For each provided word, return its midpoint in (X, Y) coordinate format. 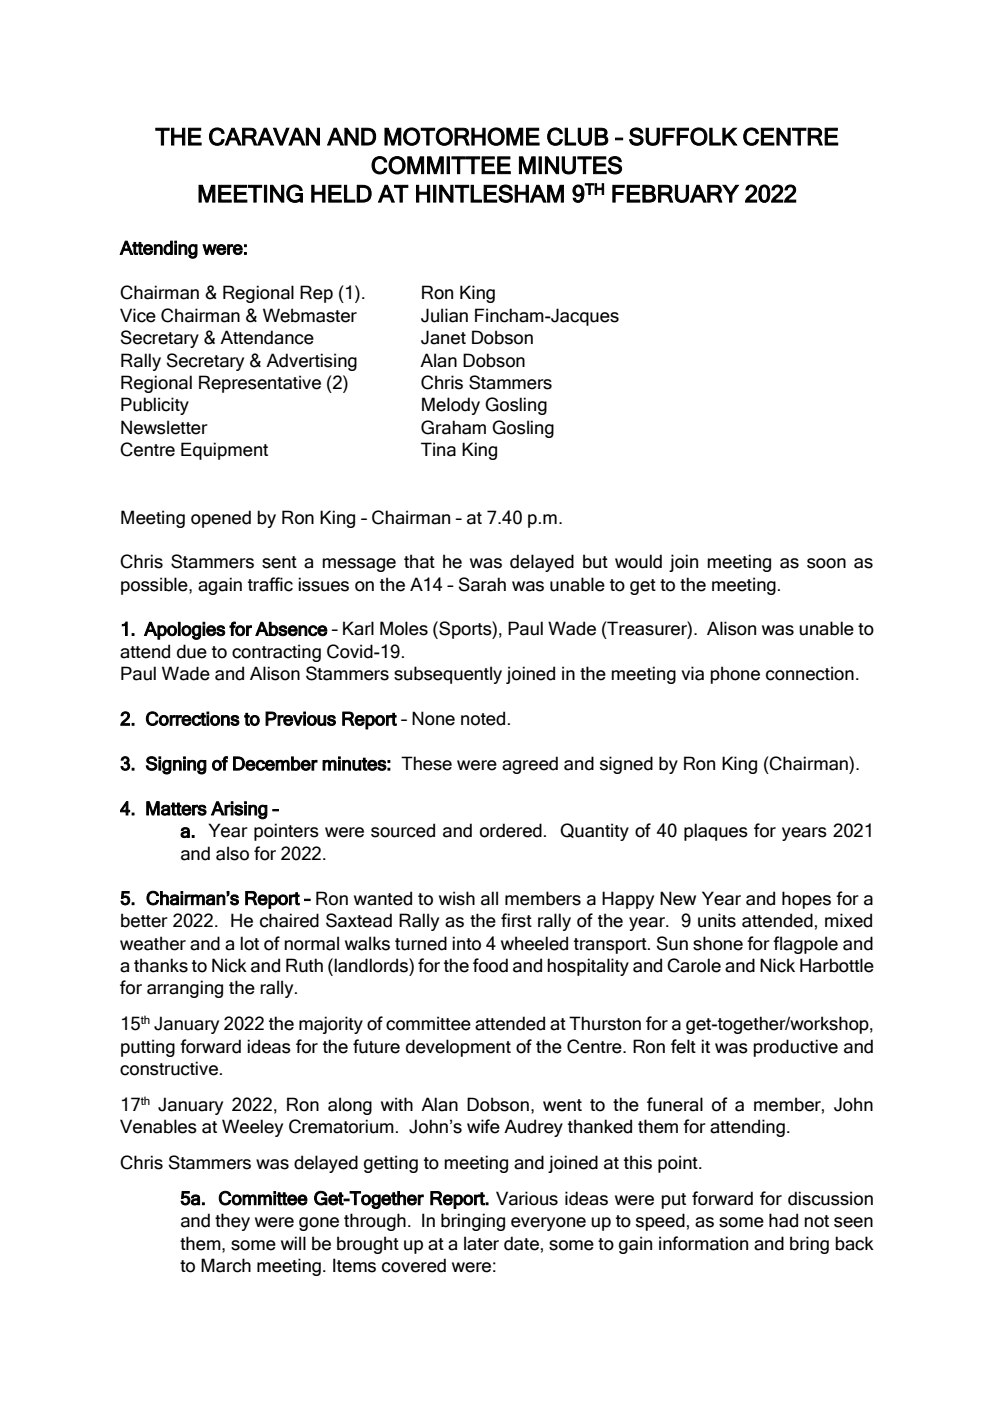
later (481, 1243)
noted (483, 718)
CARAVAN (264, 136)
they (232, 1222)
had (783, 1220)
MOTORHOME (462, 136)
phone (735, 675)
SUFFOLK (683, 136)
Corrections (193, 718)
